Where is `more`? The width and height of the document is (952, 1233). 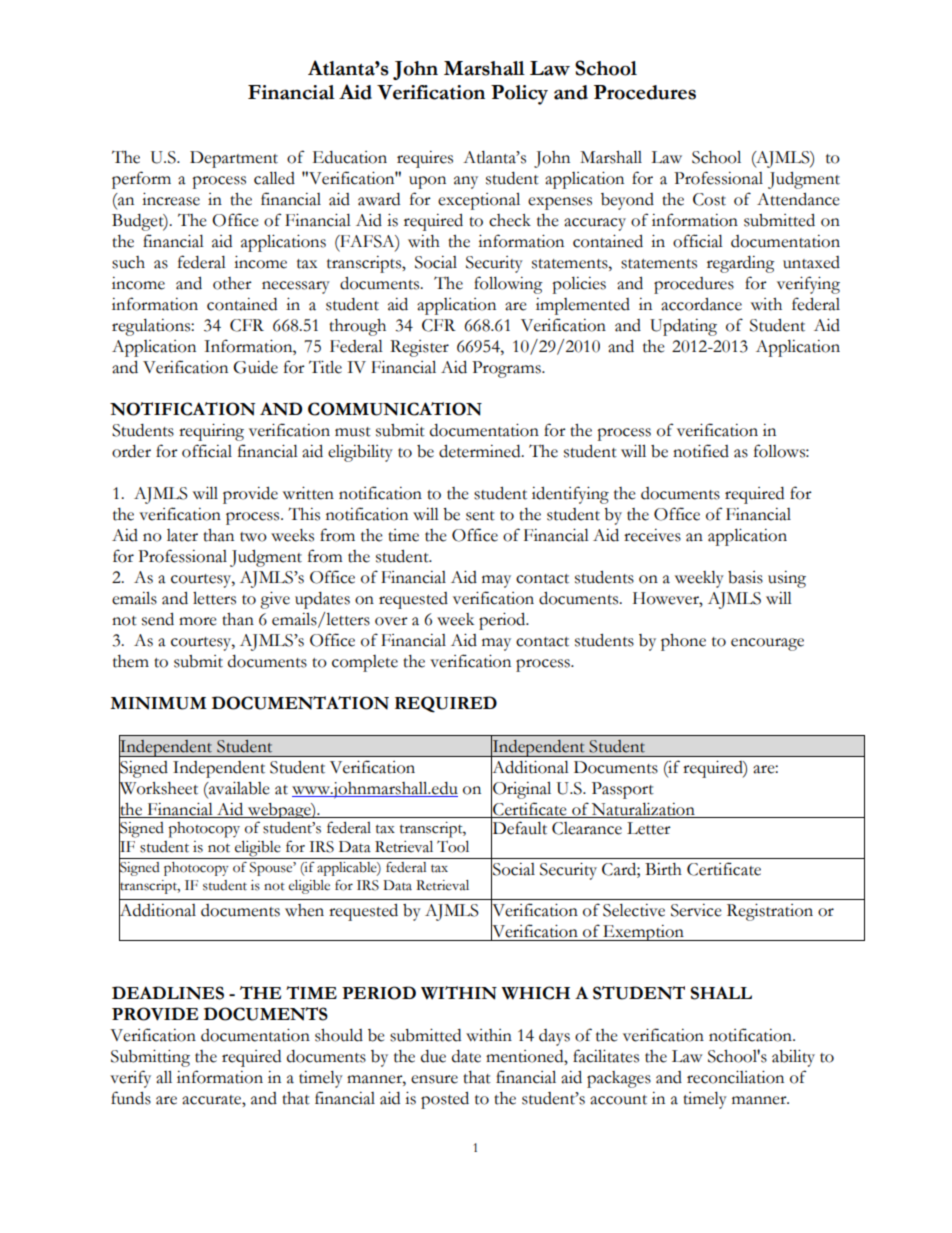 more is located at coordinates (198, 621).
